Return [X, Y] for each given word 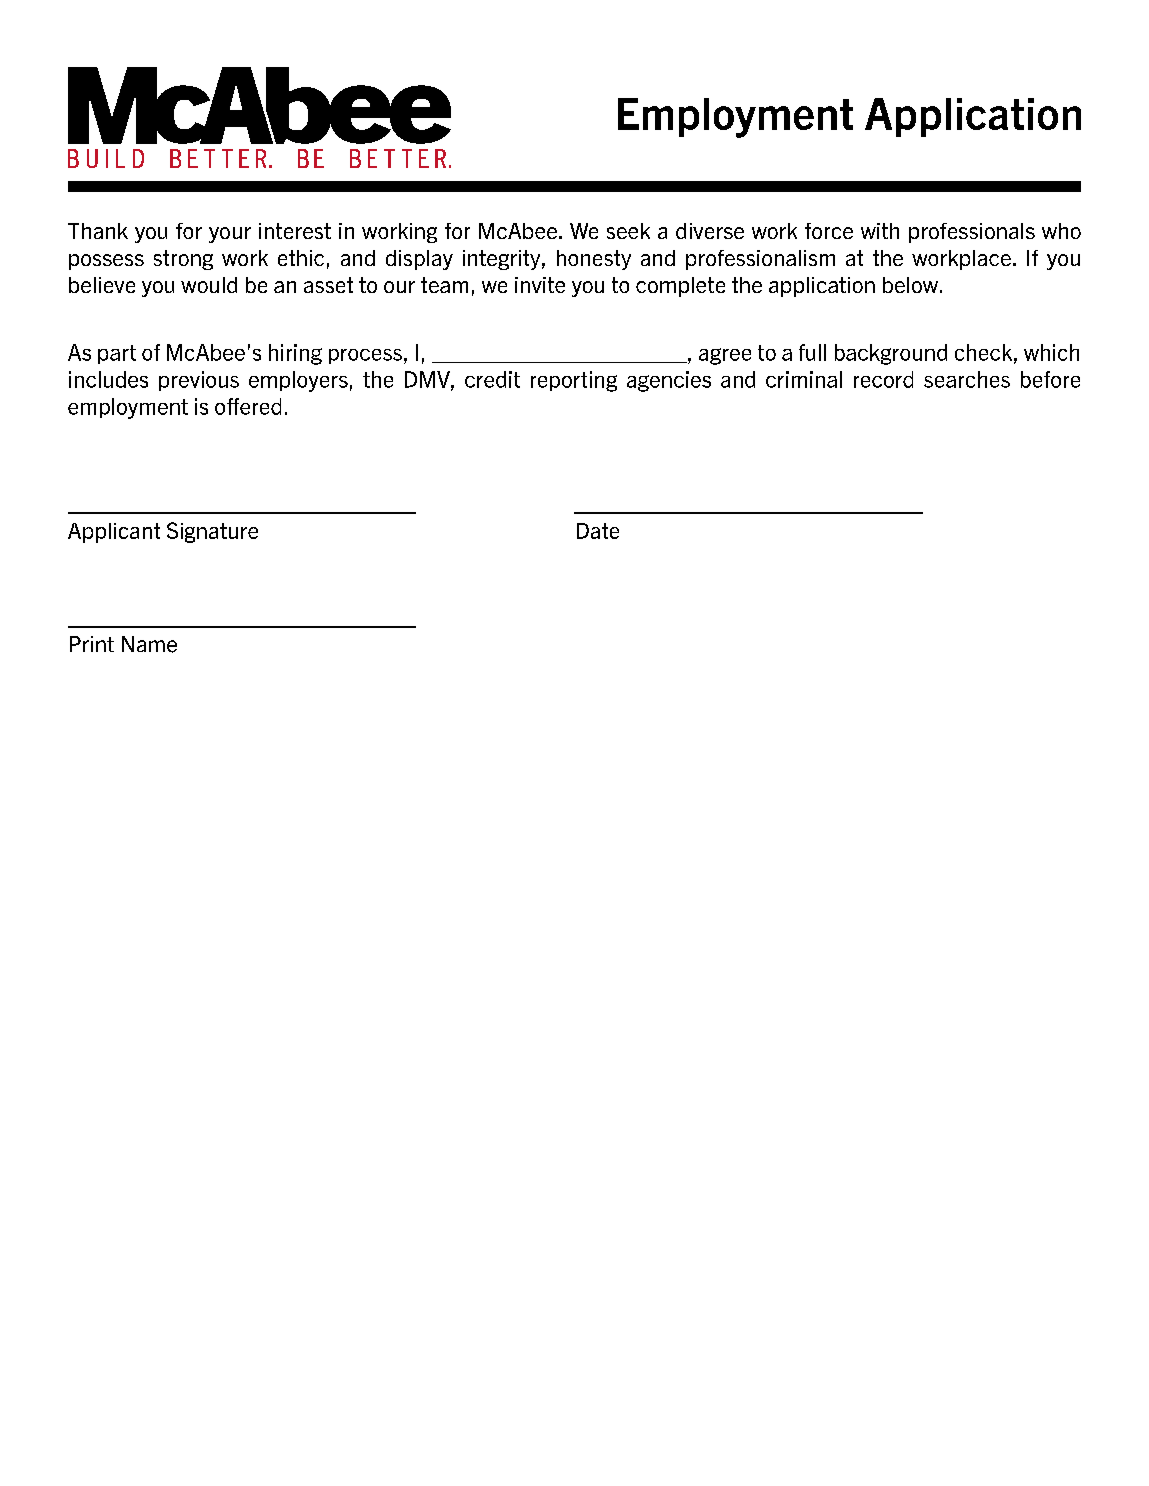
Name [149, 644]
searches [967, 379]
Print [92, 644]
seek [628, 231]
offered [248, 406]
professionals [972, 233]
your [230, 235]
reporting [574, 381]
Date [598, 531]
